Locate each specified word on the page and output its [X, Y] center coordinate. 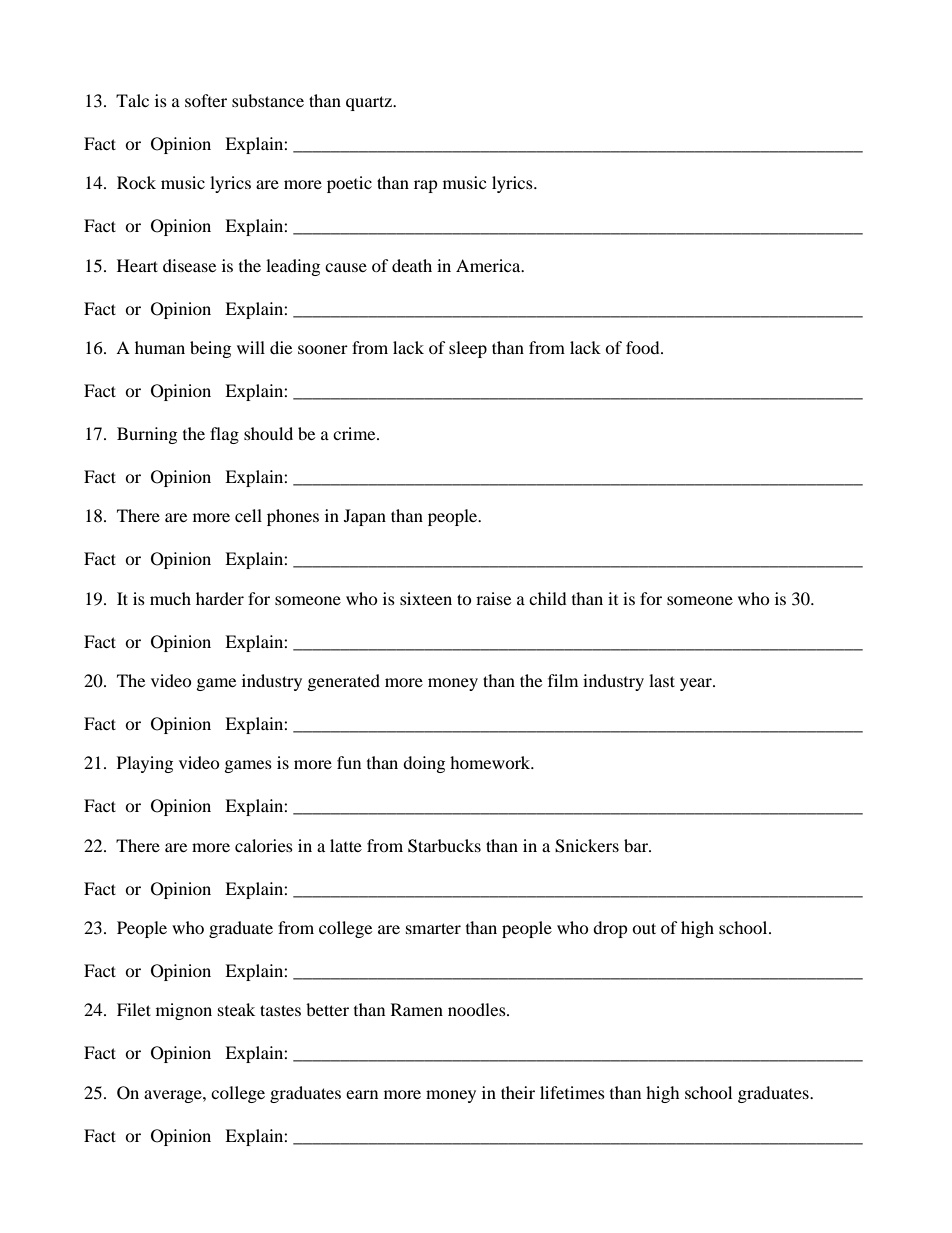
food [644, 347]
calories [264, 845]
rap [426, 186]
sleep [468, 349]
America [489, 265]
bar [637, 845]
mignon [184, 1011]
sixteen [426, 598]
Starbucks [444, 846]
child [548, 598]
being [210, 349]
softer [206, 100]
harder [220, 598]
